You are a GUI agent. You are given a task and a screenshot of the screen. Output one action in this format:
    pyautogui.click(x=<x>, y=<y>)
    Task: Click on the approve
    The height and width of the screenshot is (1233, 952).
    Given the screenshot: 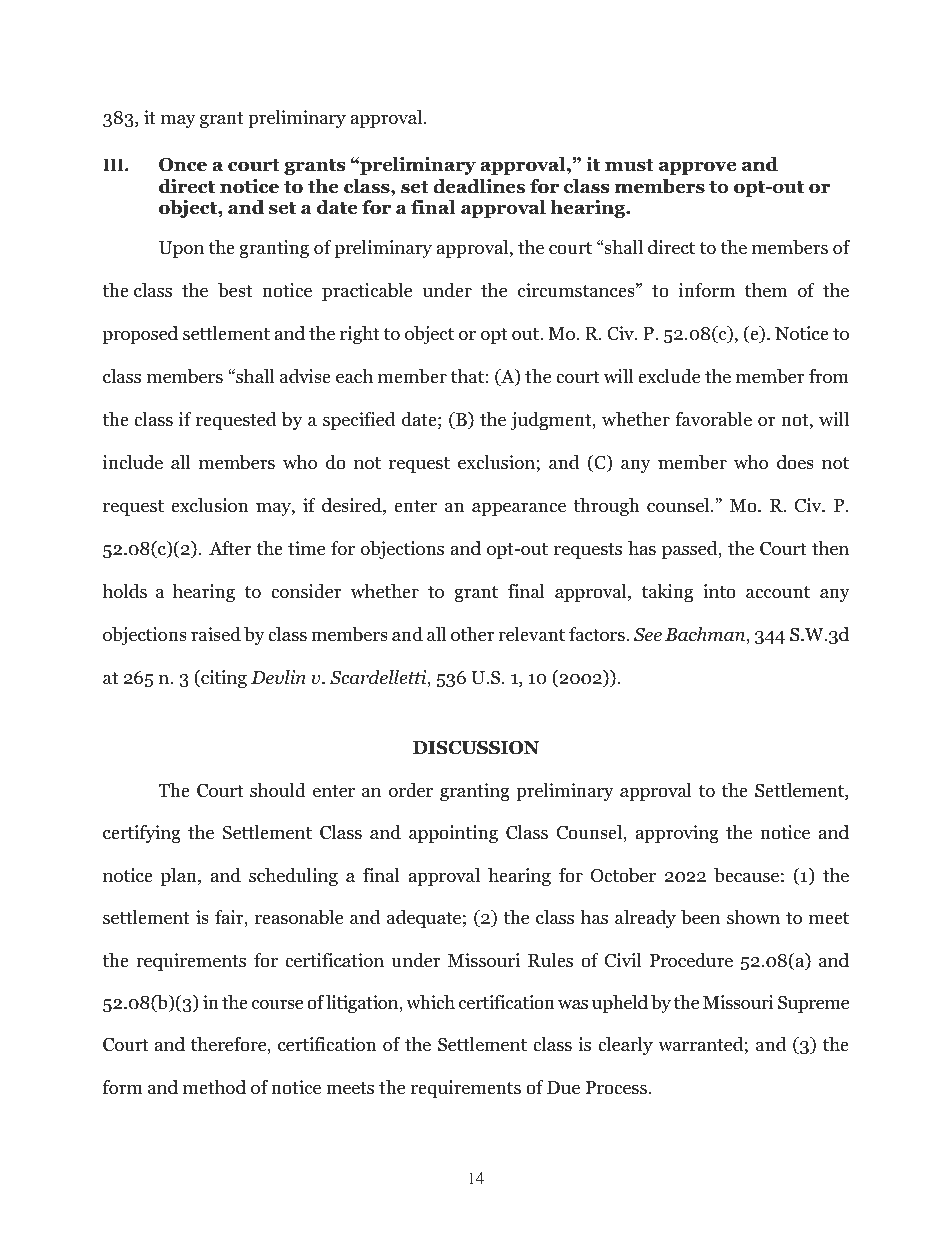 What is the action you would take?
    pyautogui.click(x=697, y=168)
